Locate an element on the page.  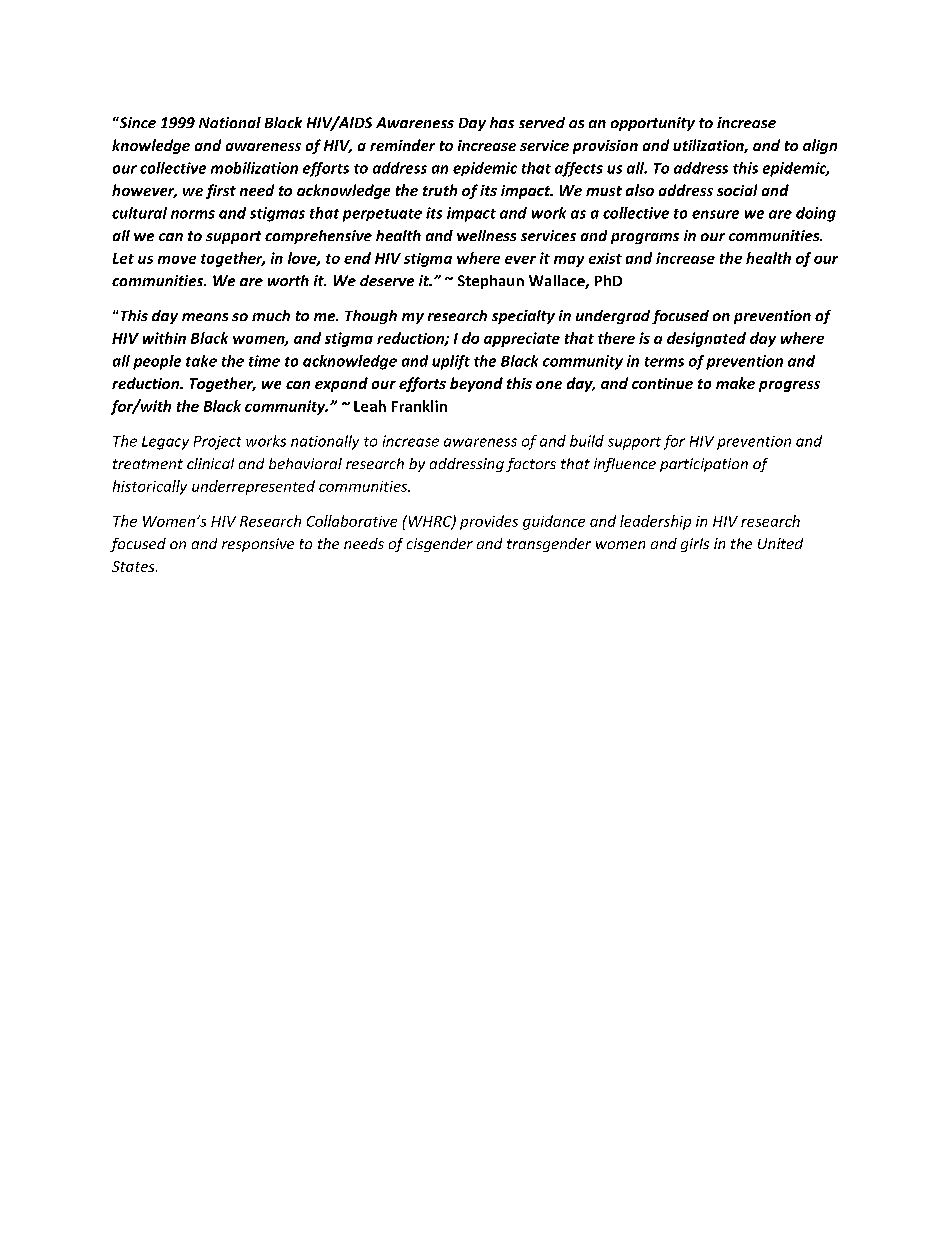
Project is located at coordinates (217, 443).
